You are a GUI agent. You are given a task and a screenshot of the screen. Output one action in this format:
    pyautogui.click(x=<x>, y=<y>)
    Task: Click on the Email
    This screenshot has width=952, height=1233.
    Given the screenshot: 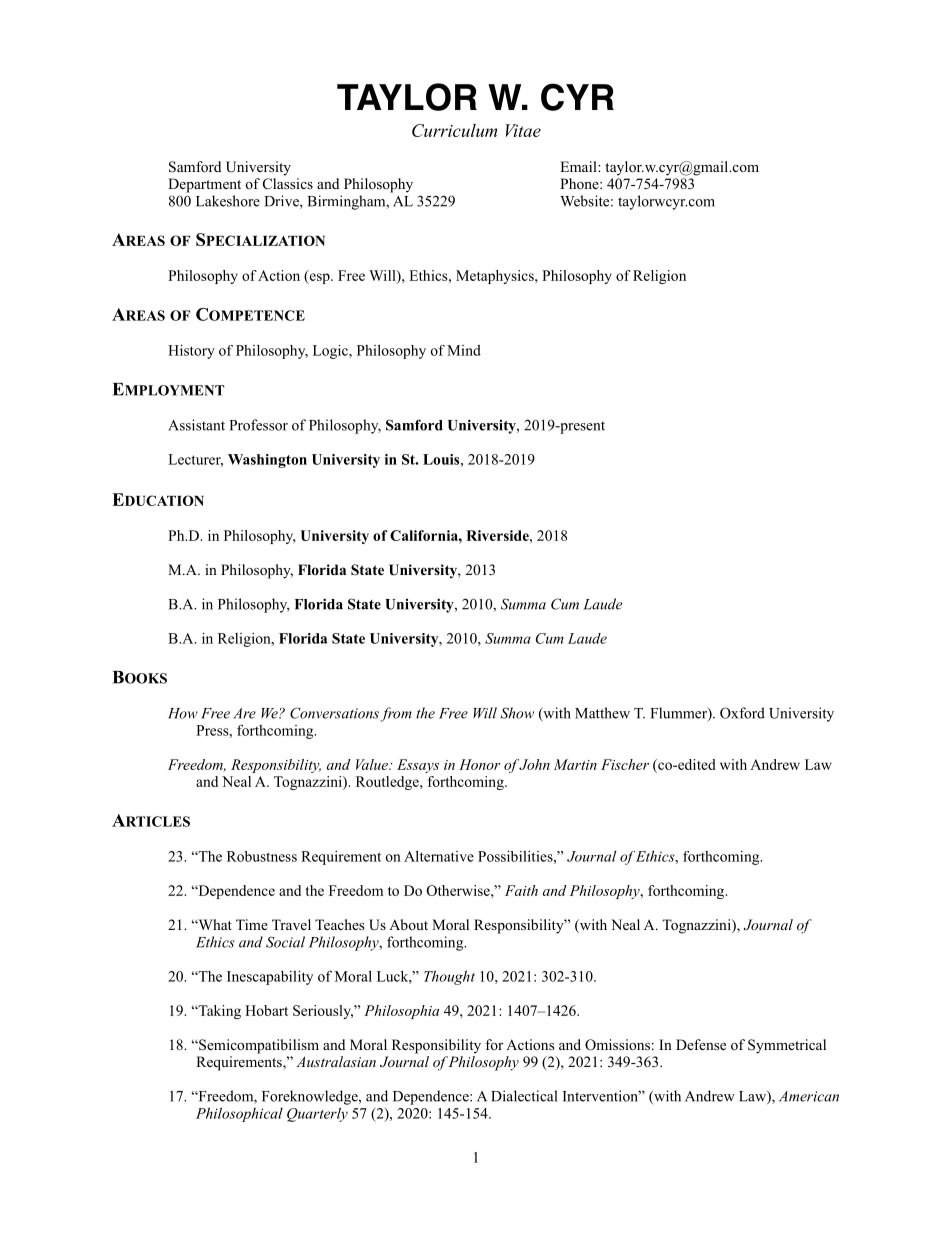 What is the action you would take?
    pyautogui.click(x=579, y=166)
